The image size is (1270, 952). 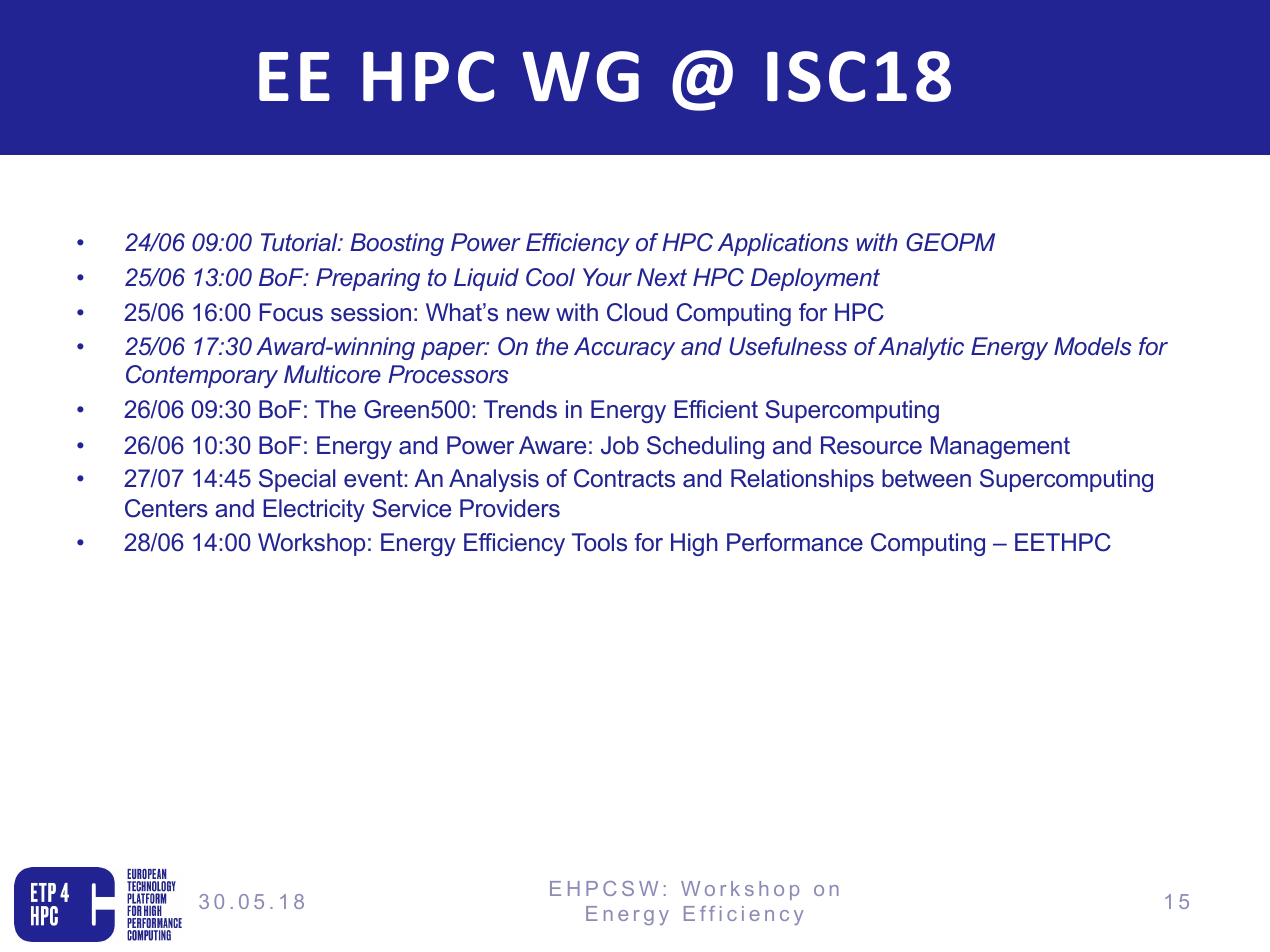 What do you see at coordinates (662, 277) in the page?
I see `Next` at bounding box center [662, 277].
